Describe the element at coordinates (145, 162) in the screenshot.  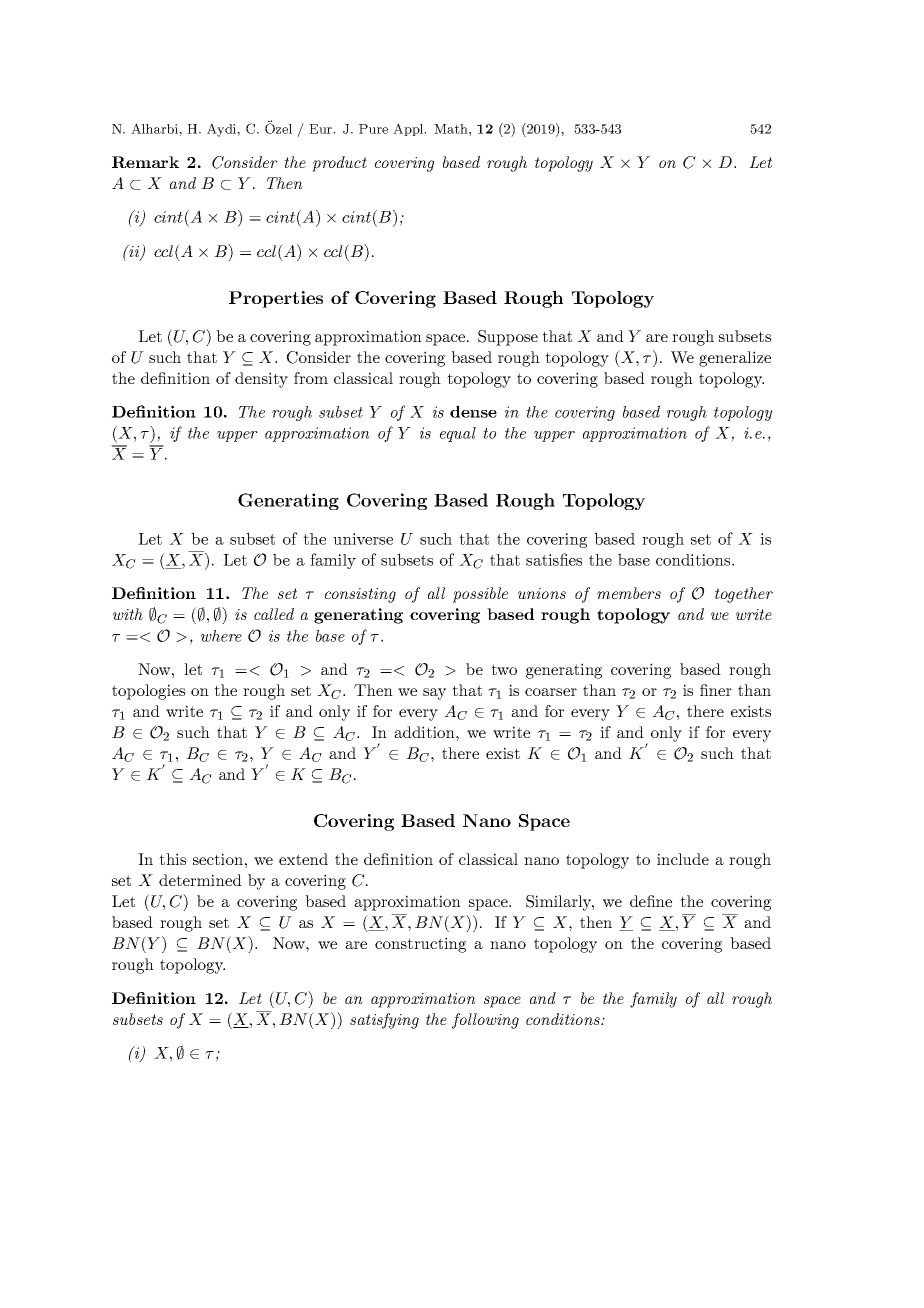
I see `Remark` at that location.
